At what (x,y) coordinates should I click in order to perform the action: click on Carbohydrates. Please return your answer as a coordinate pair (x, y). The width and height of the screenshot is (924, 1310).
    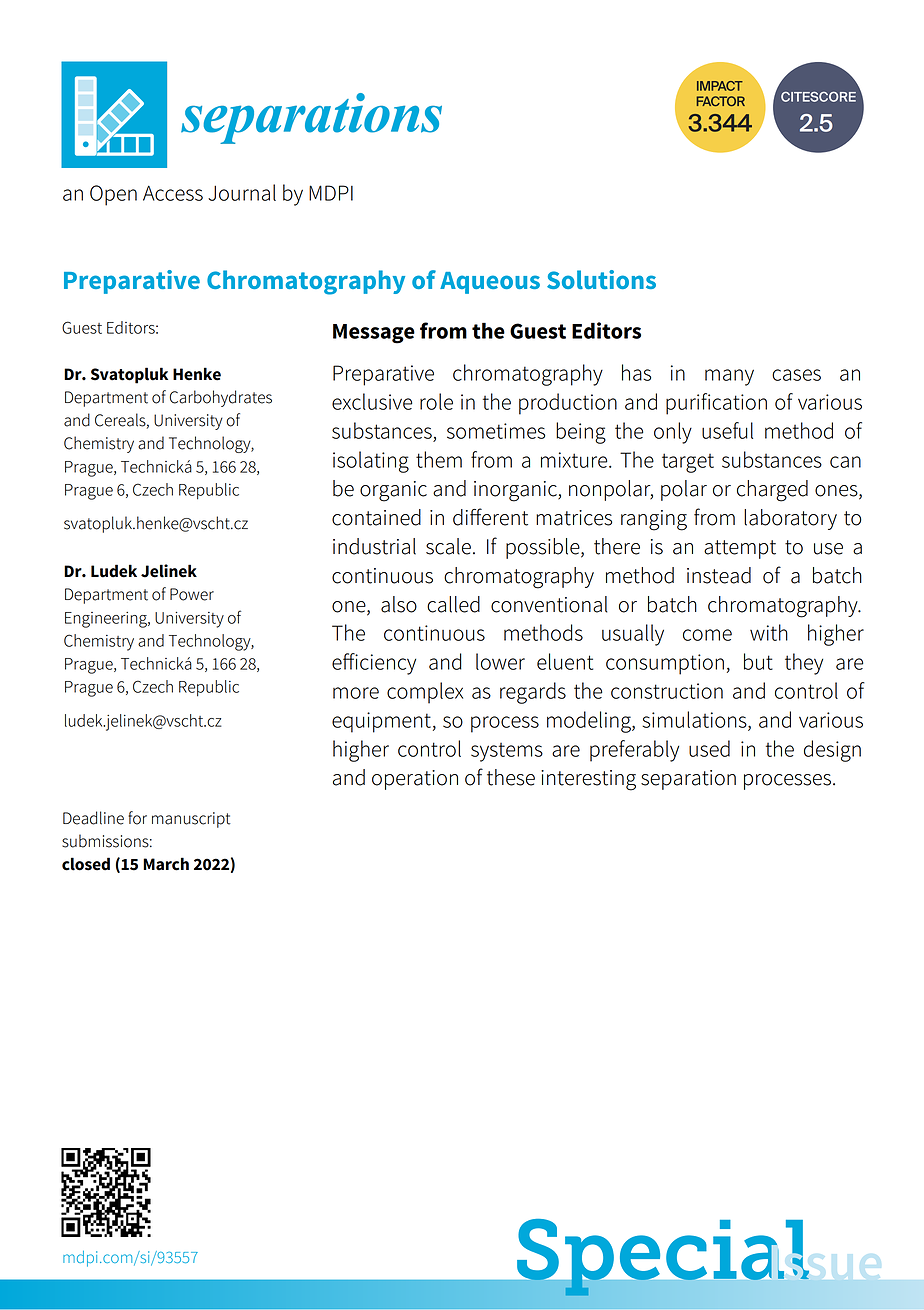
    Looking at the image, I should click on (221, 398).
